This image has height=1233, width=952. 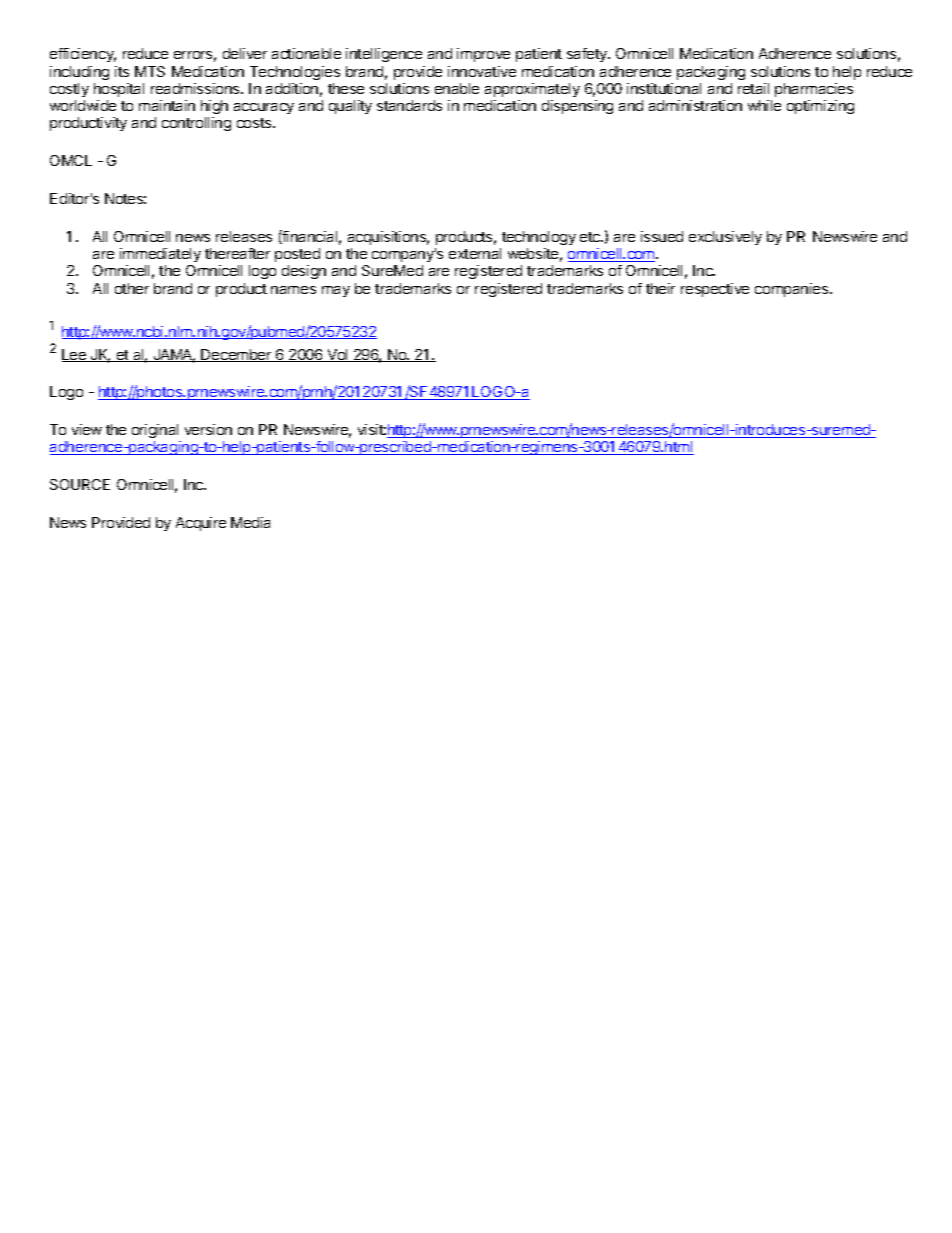 I want to click on retail, so click(x=753, y=88).
